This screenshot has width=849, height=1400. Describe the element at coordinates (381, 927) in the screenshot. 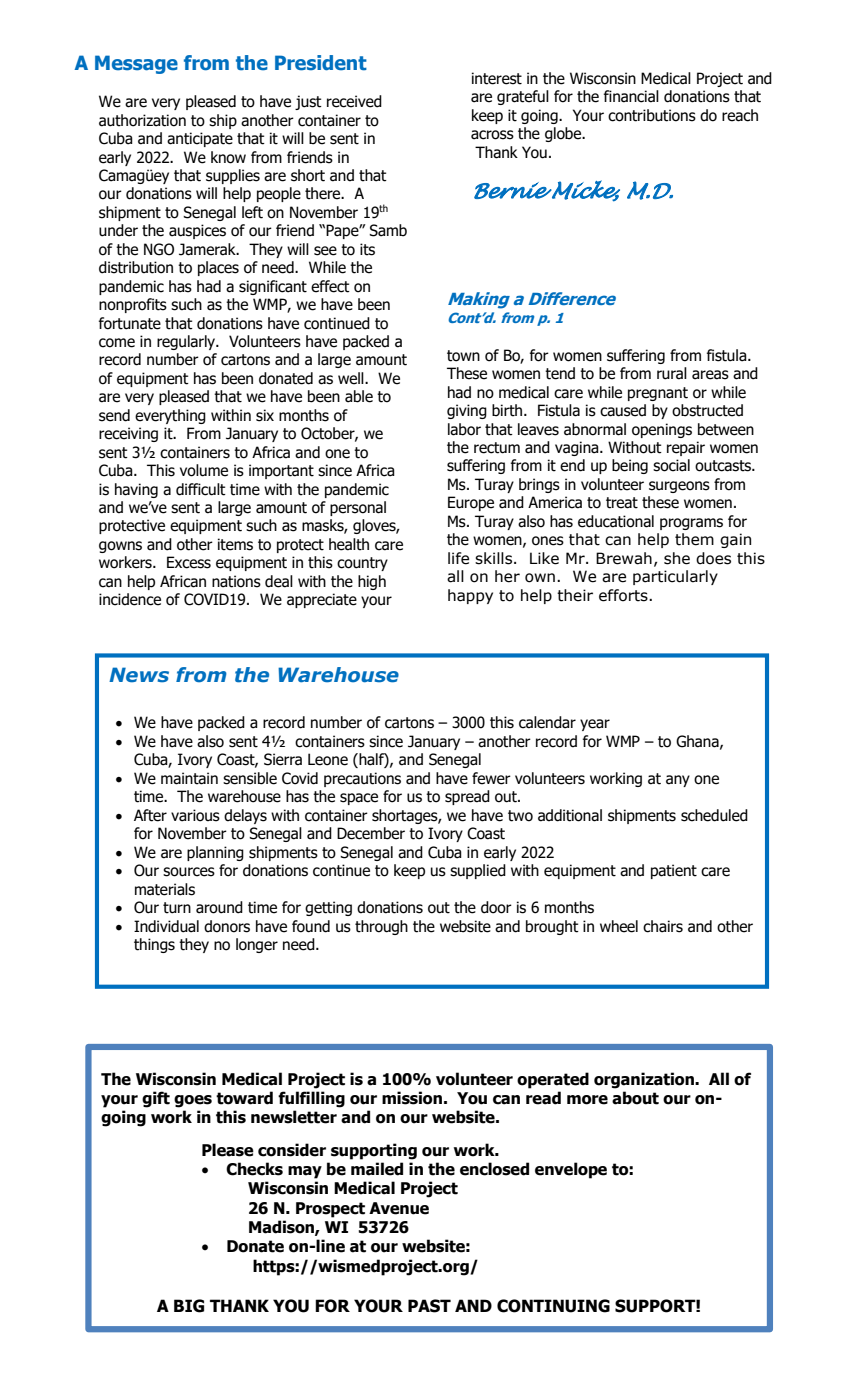

I see `through` at that location.
